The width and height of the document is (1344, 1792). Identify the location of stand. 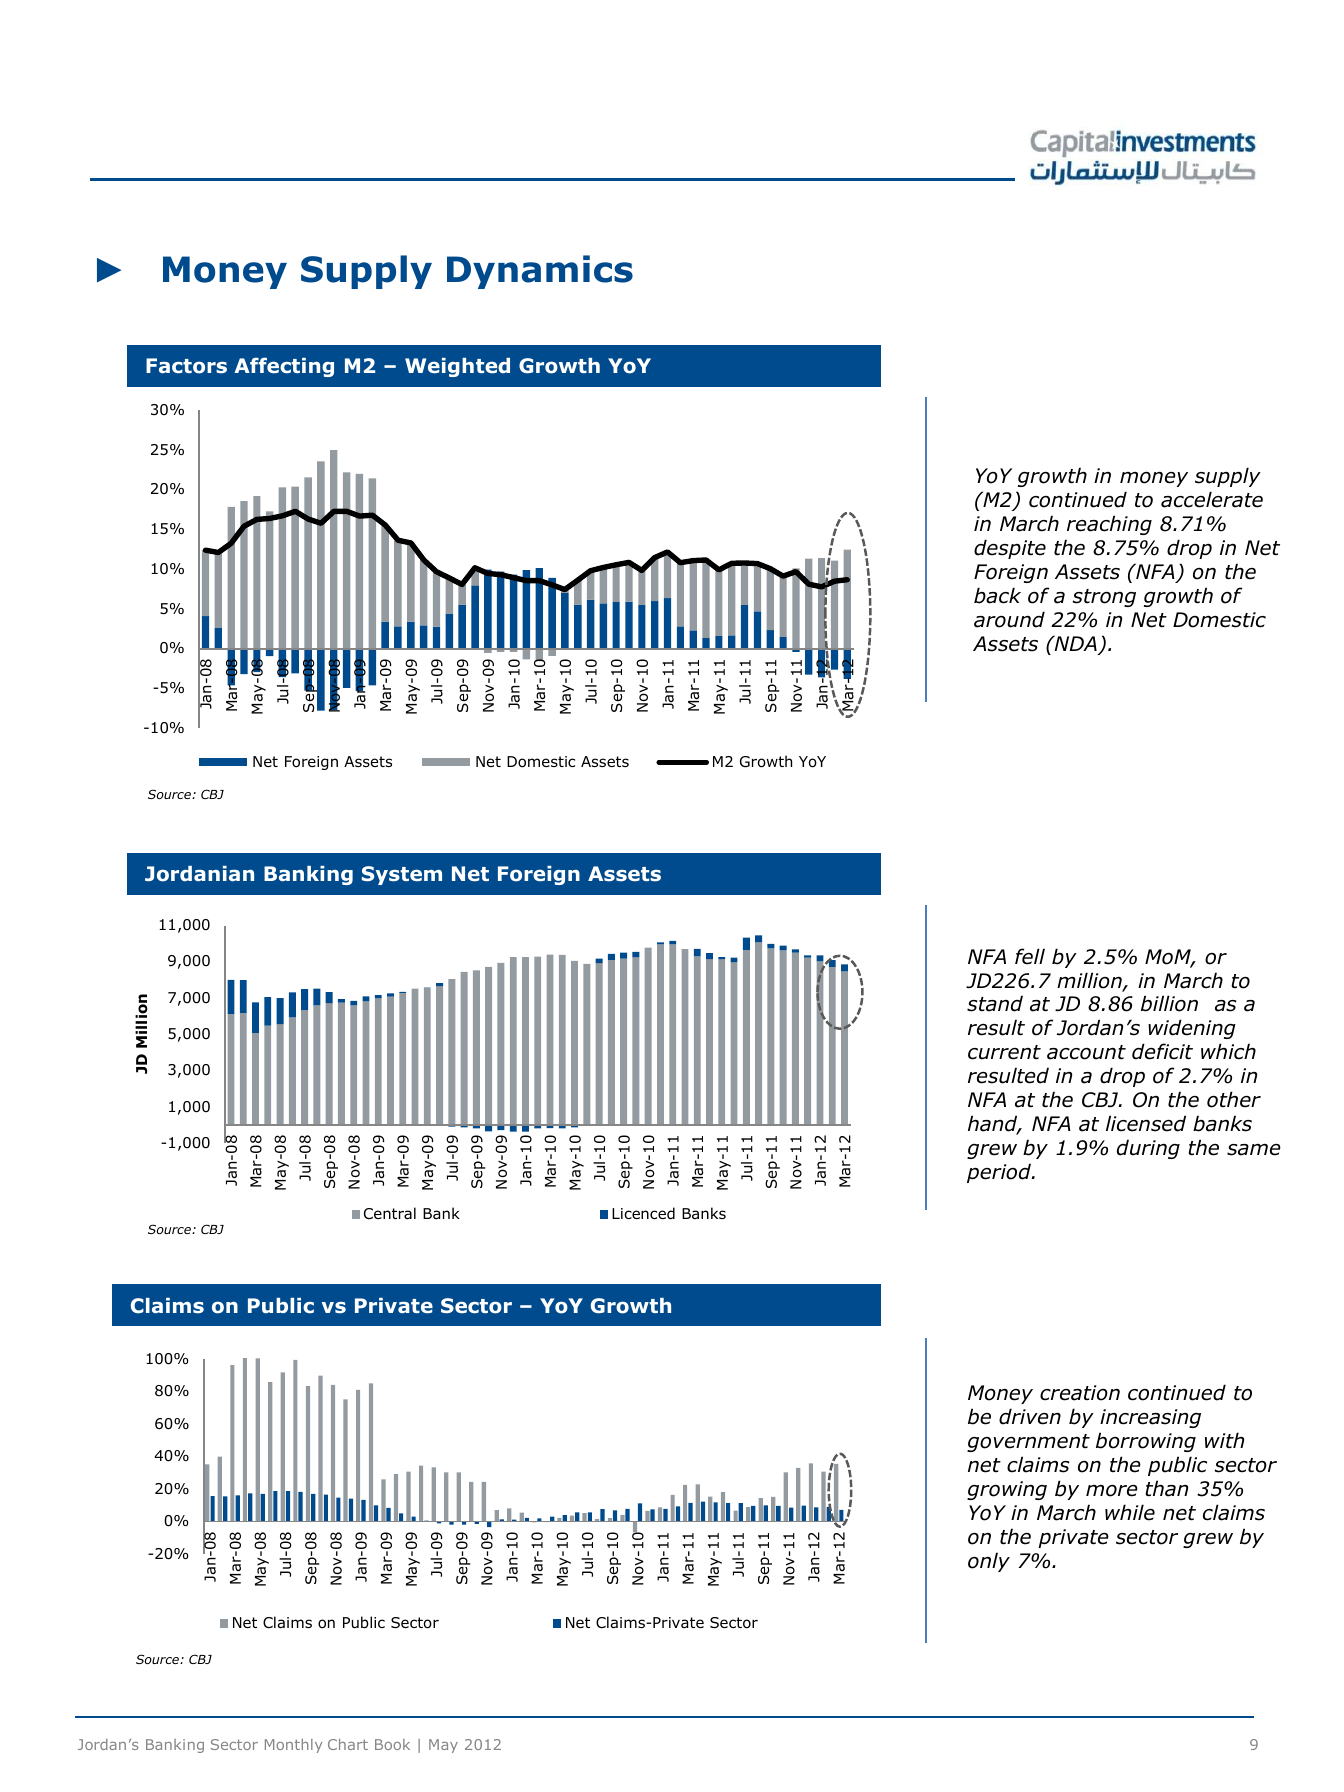
(995, 1003).
